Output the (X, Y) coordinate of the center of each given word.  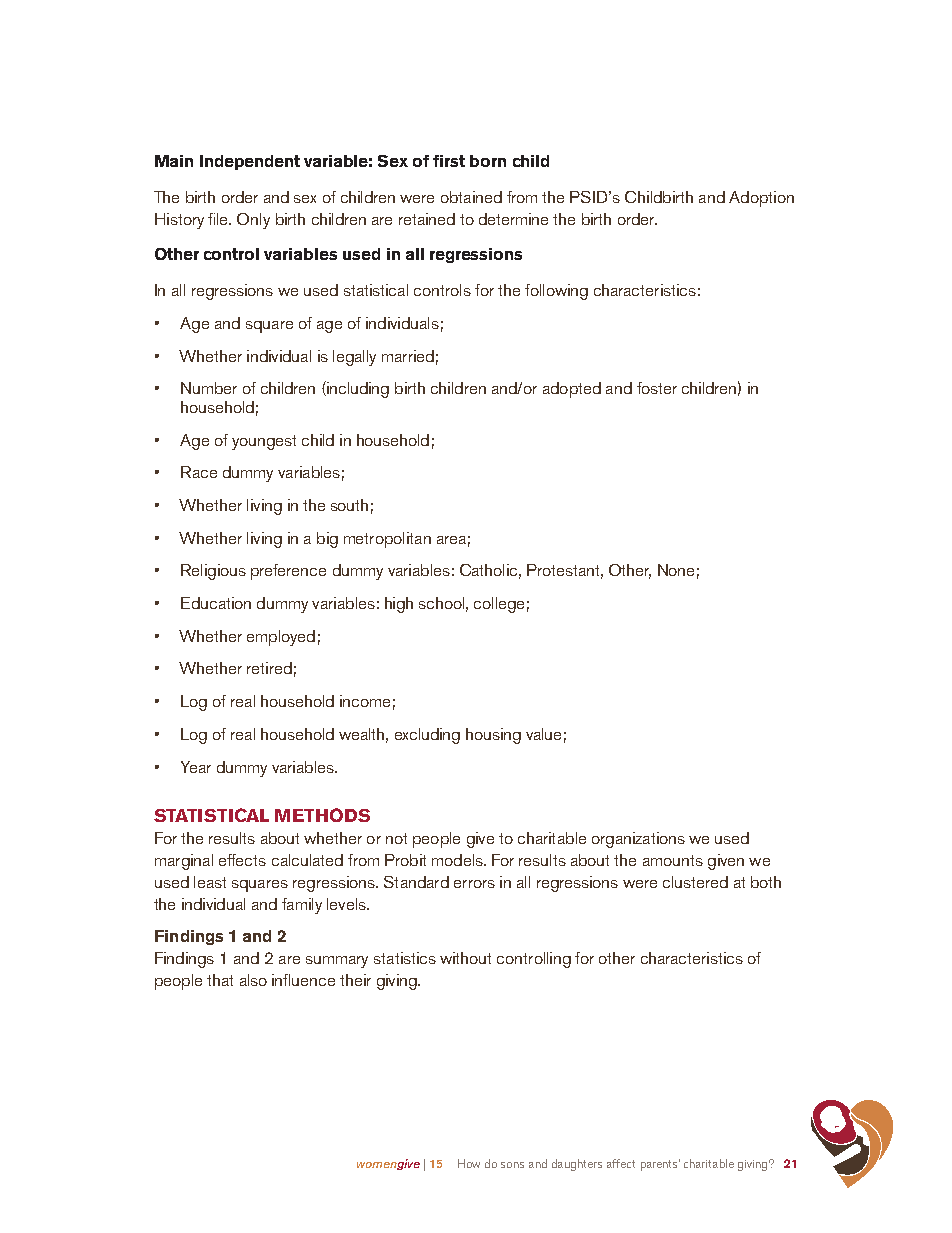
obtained (471, 197)
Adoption (761, 199)
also (253, 980)
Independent (250, 162)
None (676, 570)
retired (269, 668)
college (499, 605)
